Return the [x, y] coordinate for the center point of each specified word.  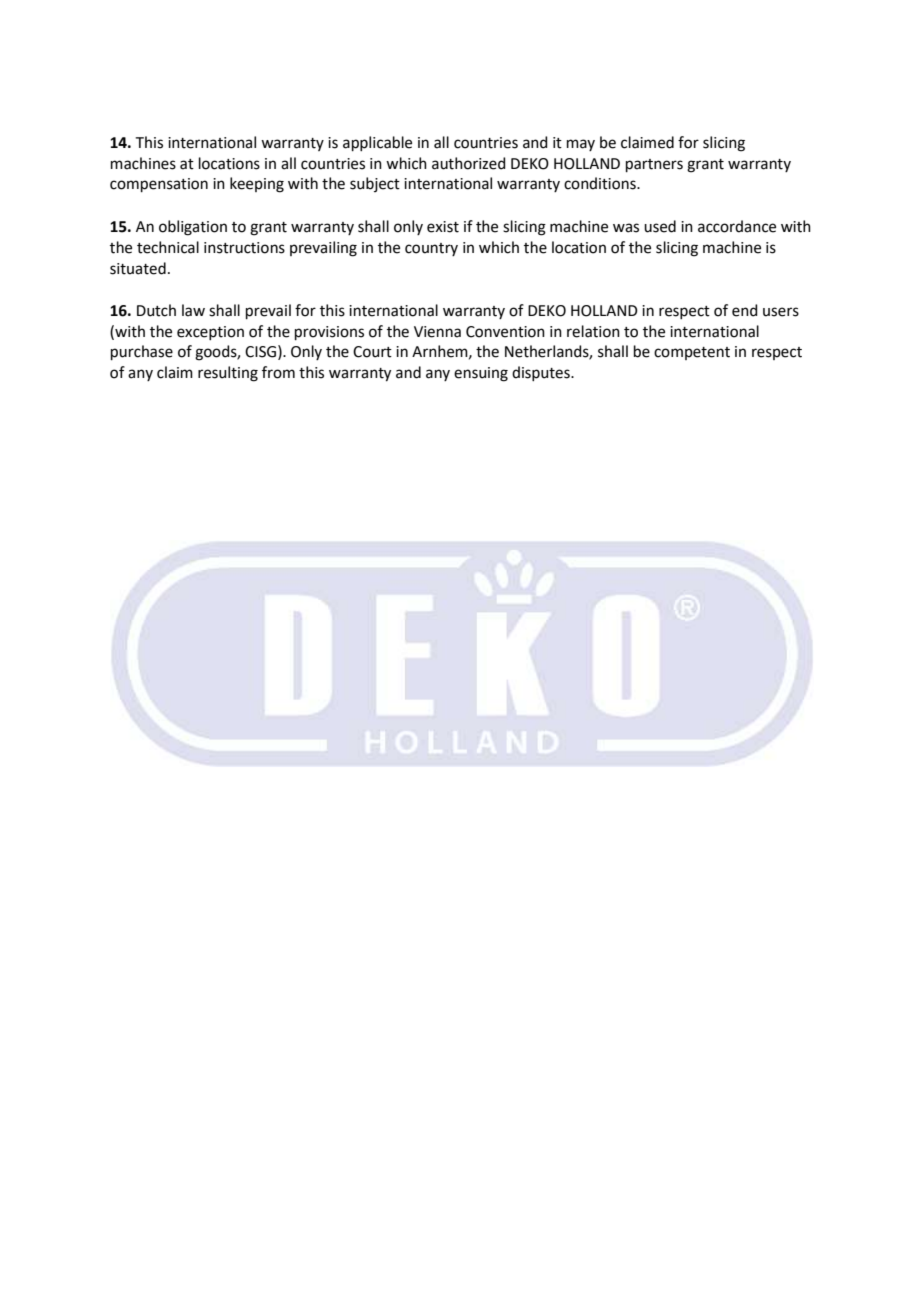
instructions [244, 248]
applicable [377, 143]
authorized [469, 163]
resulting [228, 374]
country [431, 249]
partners [654, 165]
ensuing [481, 374]
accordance [737, 226]
